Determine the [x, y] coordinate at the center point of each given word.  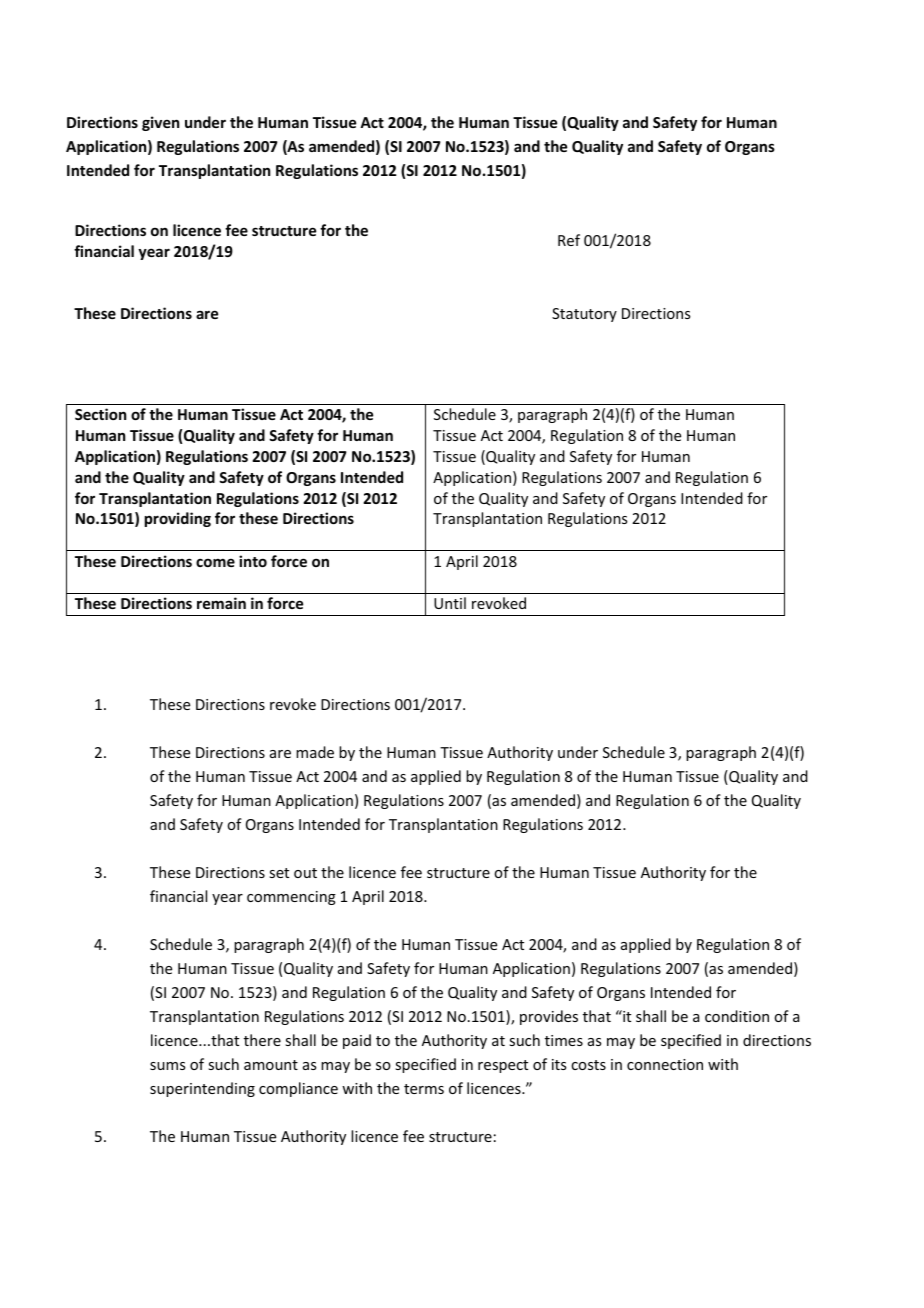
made [315, 752]
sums [167, 1066]
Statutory [584, 315]
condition [737, 1016]
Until [450, 603]
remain [221, 603]
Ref [569, 240]
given [160, 123]
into [253, 561]
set [279, 873]
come [215, 562]
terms [424, 1089]
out [305, 873]
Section [100, 414]
